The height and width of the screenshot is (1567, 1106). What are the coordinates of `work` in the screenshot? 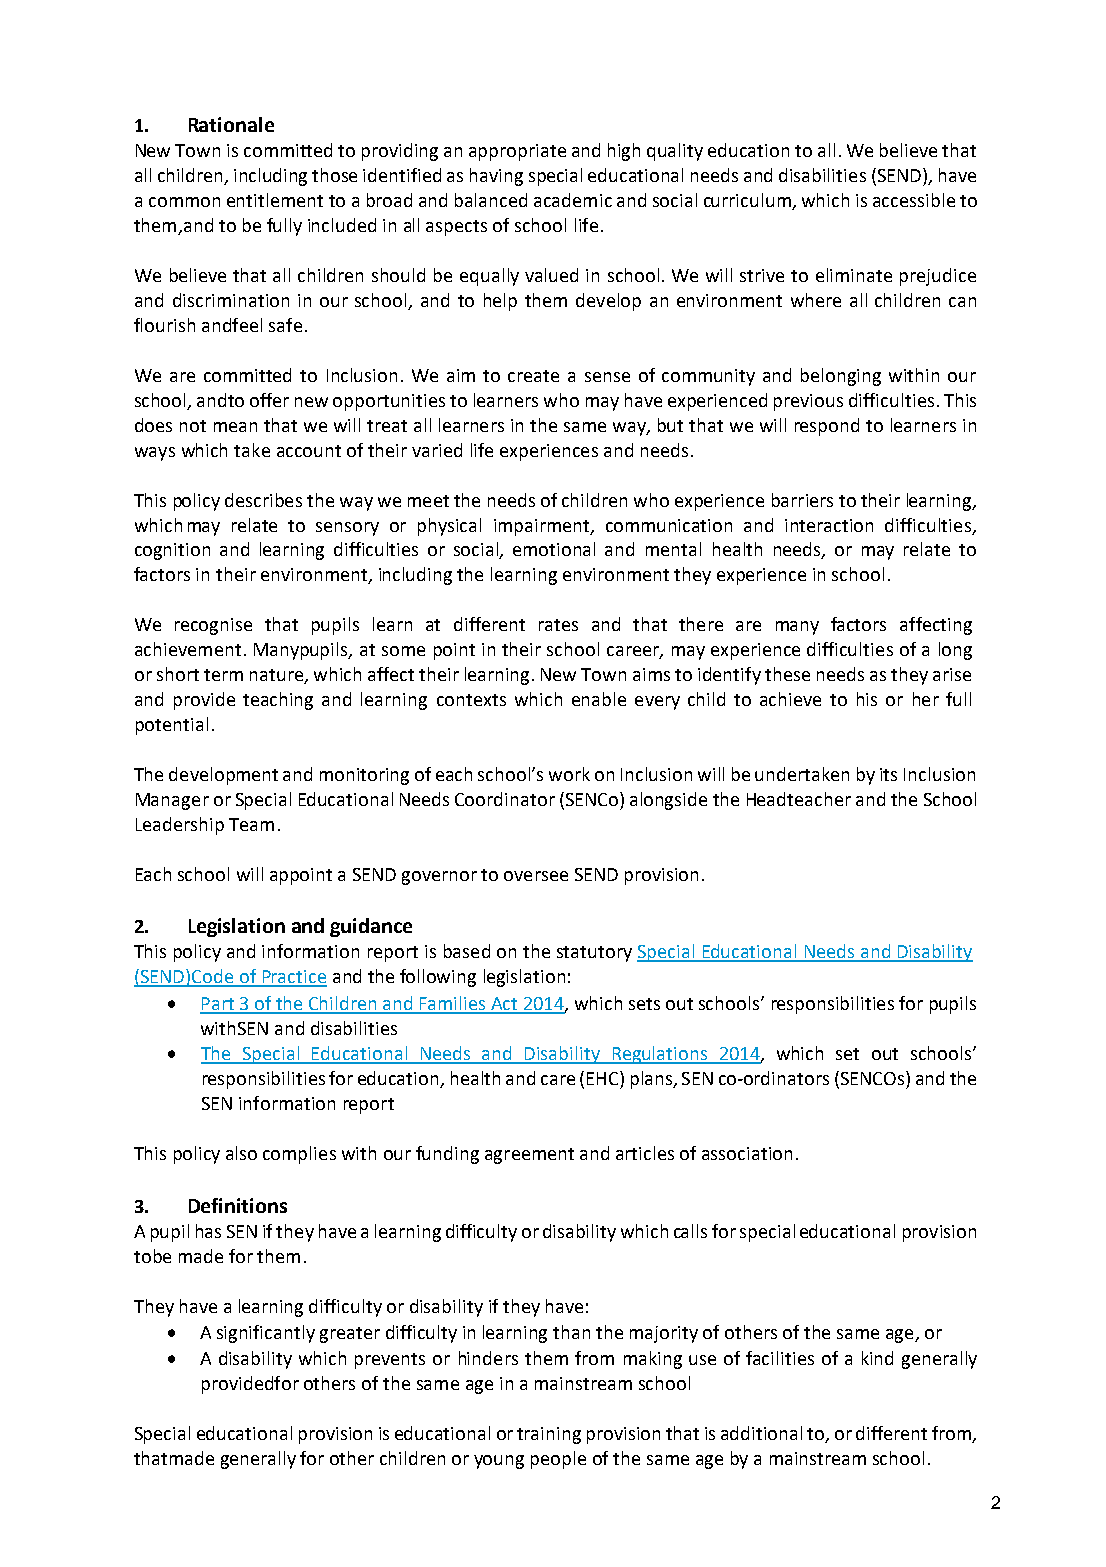 It's located at (569, 774).
